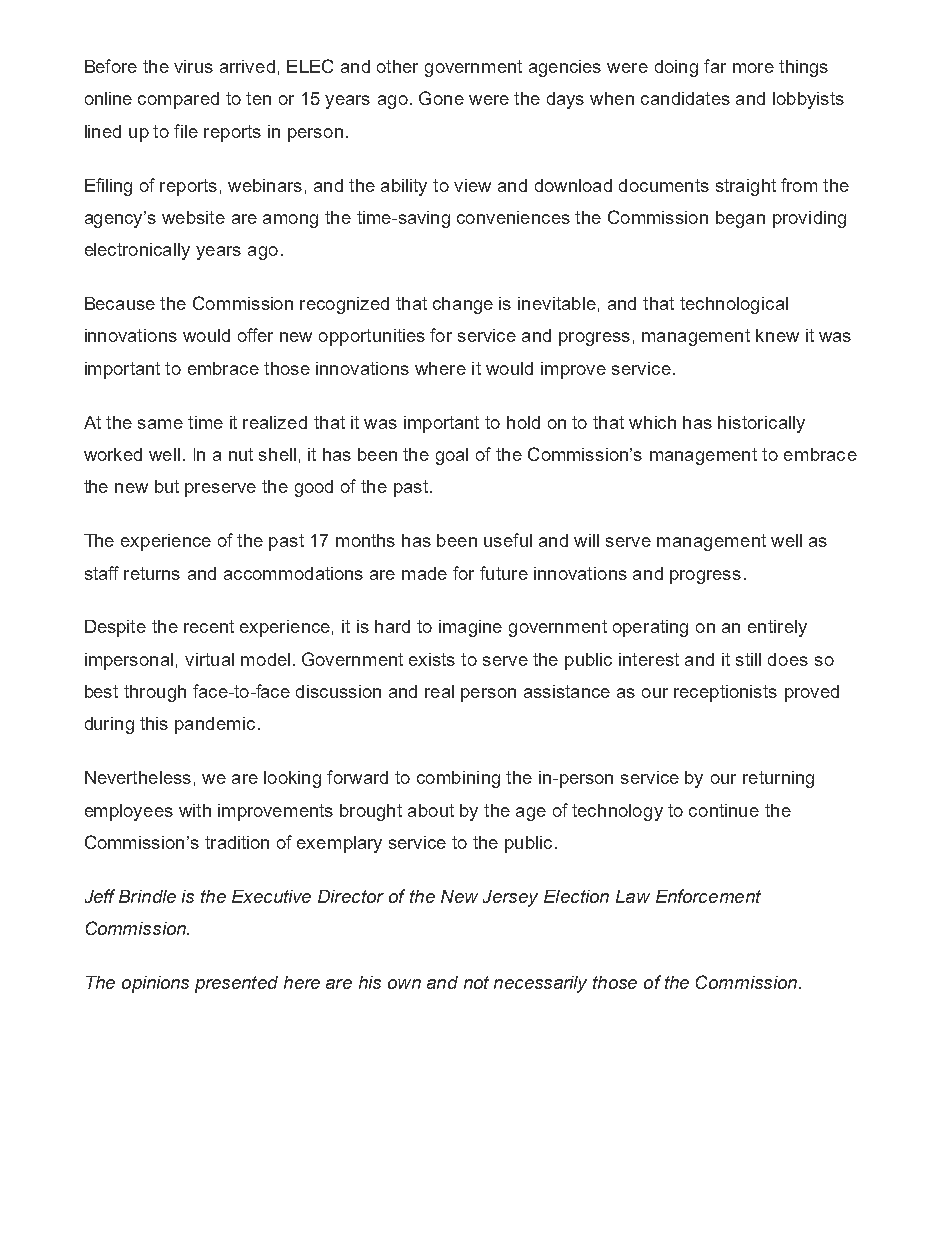 The height and width of the screenshot is (1233, 952). Describe the element at coordinates (178, 100) in the screenshot. I see `compared` at that location.
